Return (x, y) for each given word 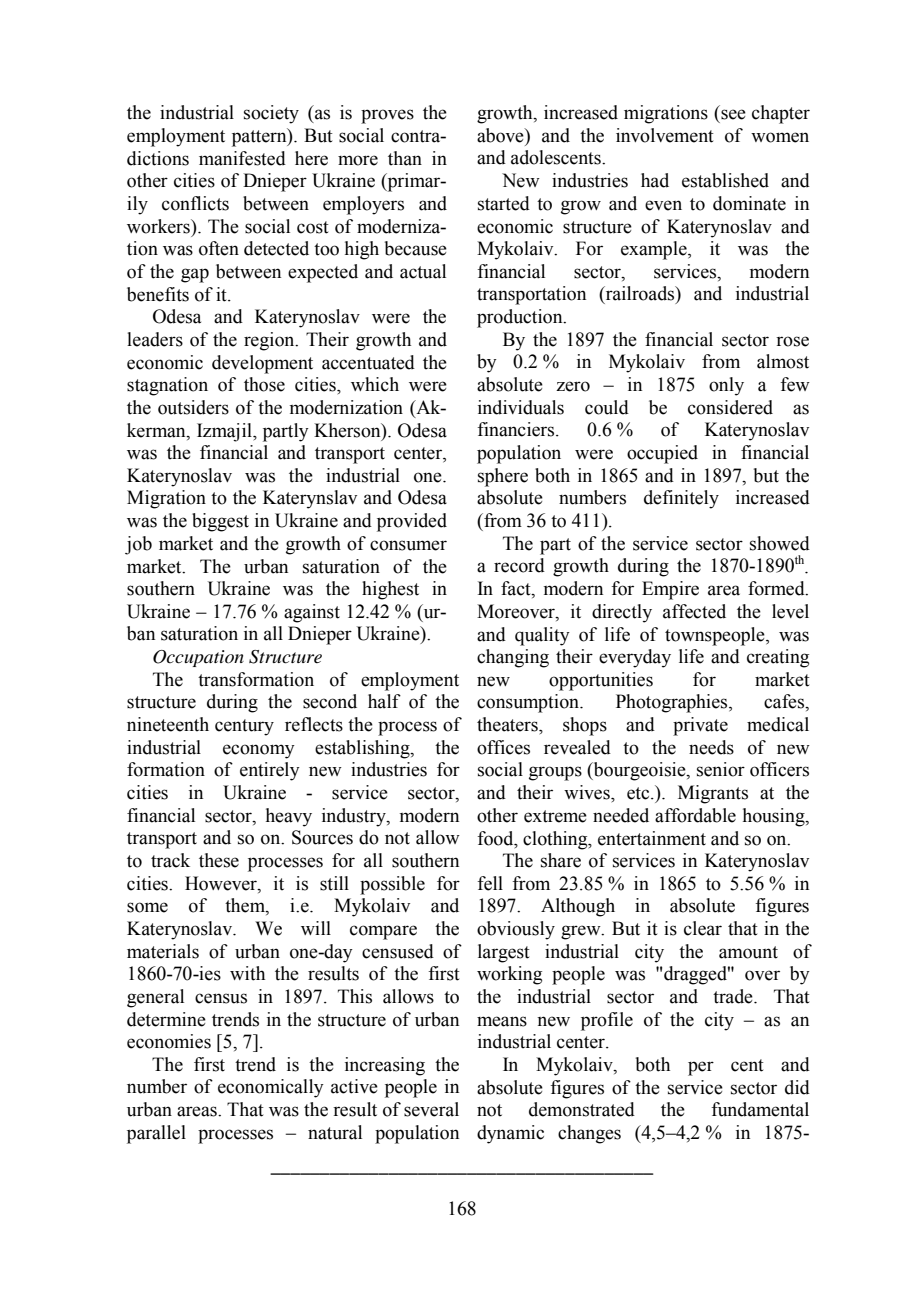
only (726, 386)
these (219, 860)
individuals (521, 407)
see (733, 114)
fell (490, 883)
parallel (156, 1134)
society (271, 114)
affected (694, 611)
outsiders (193, 407)
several (431, 1109)
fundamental (760, 1109)
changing (513, 658)
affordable (695, 815)
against (312, 613)
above (501, 135)
